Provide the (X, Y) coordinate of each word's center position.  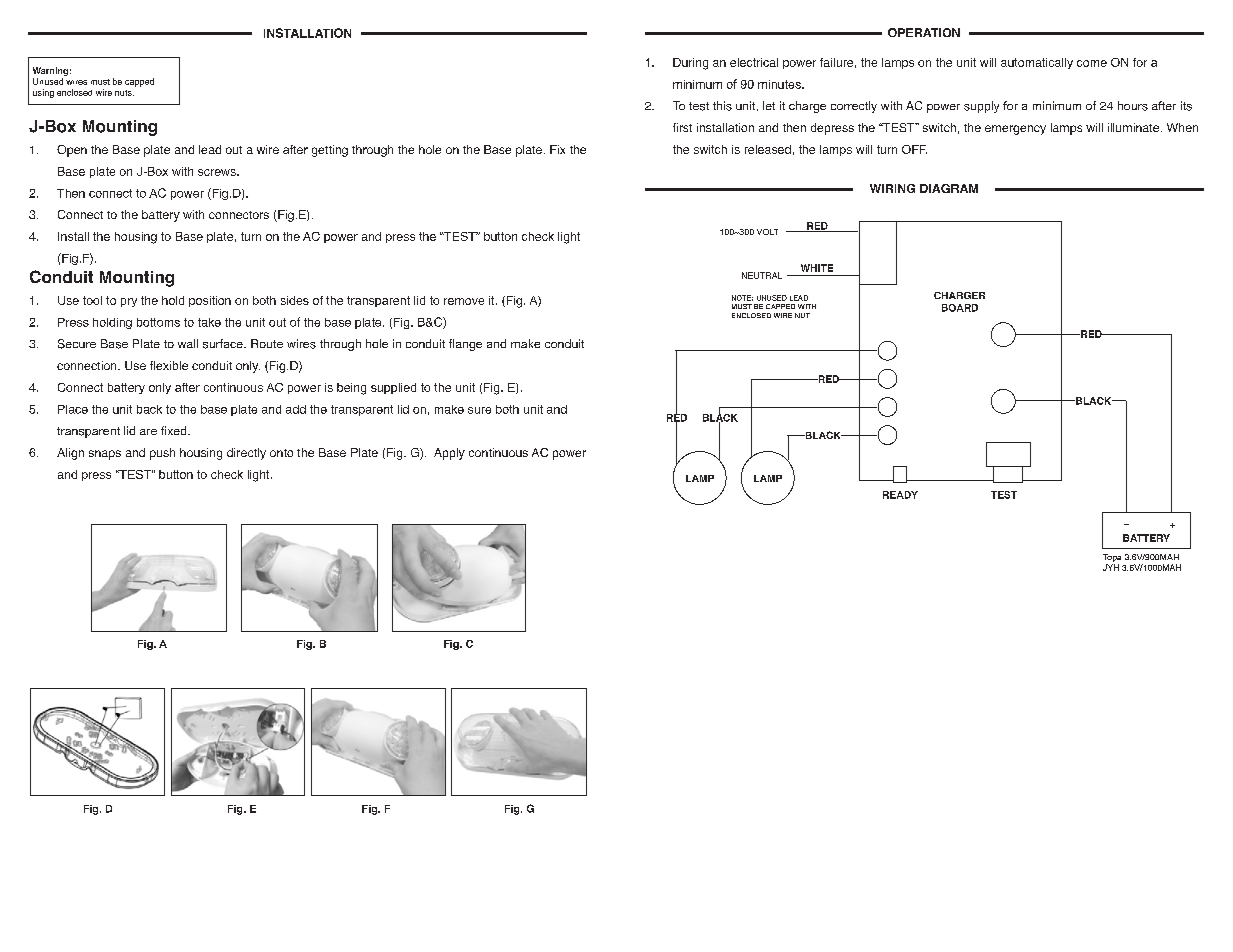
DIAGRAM (949, 188)
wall (188, 343)
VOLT (767, 232)
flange (465, 345)
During (690, 64)
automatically (1037, 63)
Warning (50, 71)
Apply (449, 454)
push (162, 454)
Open (72, 151)
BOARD (960, 308)
